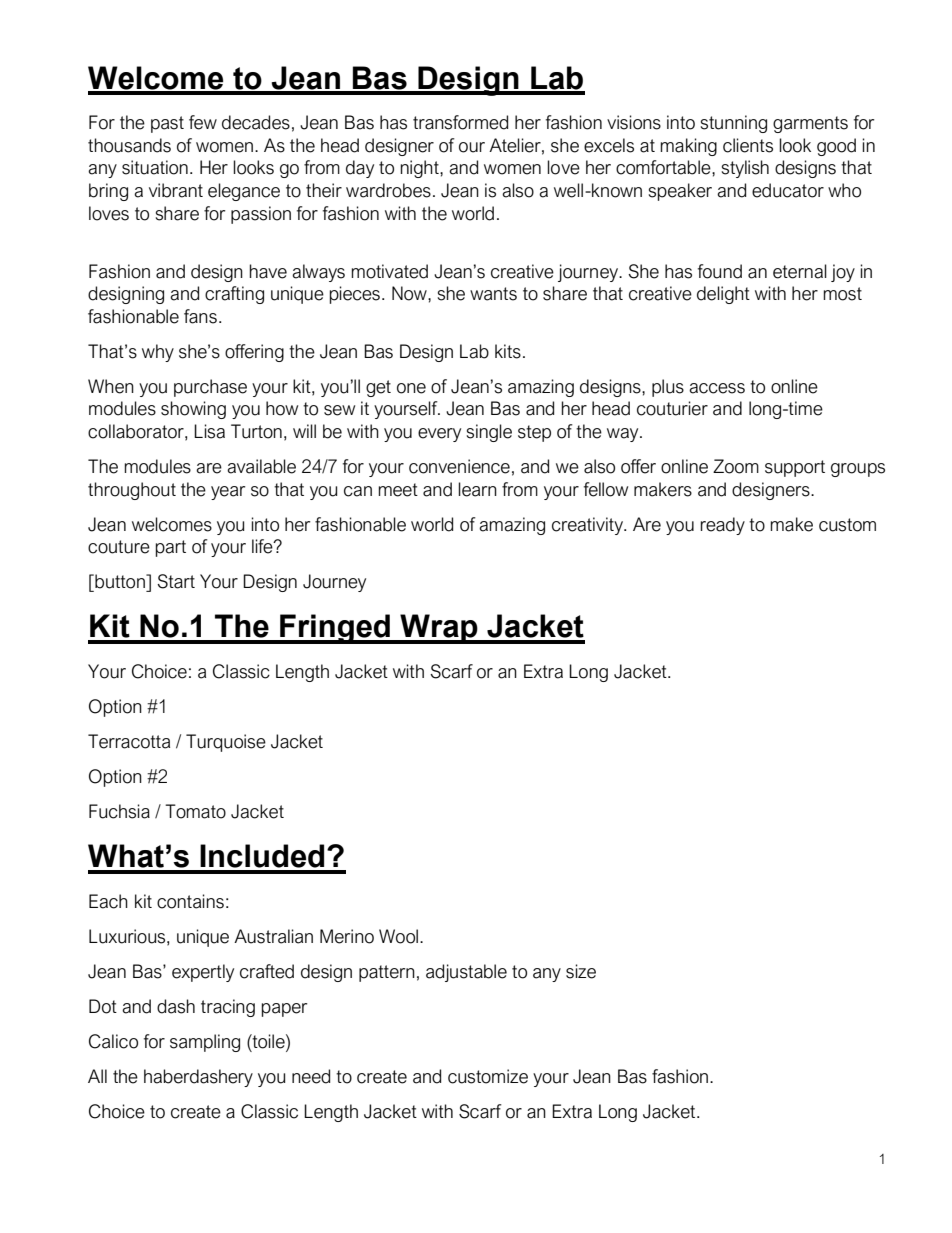  Describe the element at coordinates (717, 388) in the document. I see `access` at that location.
